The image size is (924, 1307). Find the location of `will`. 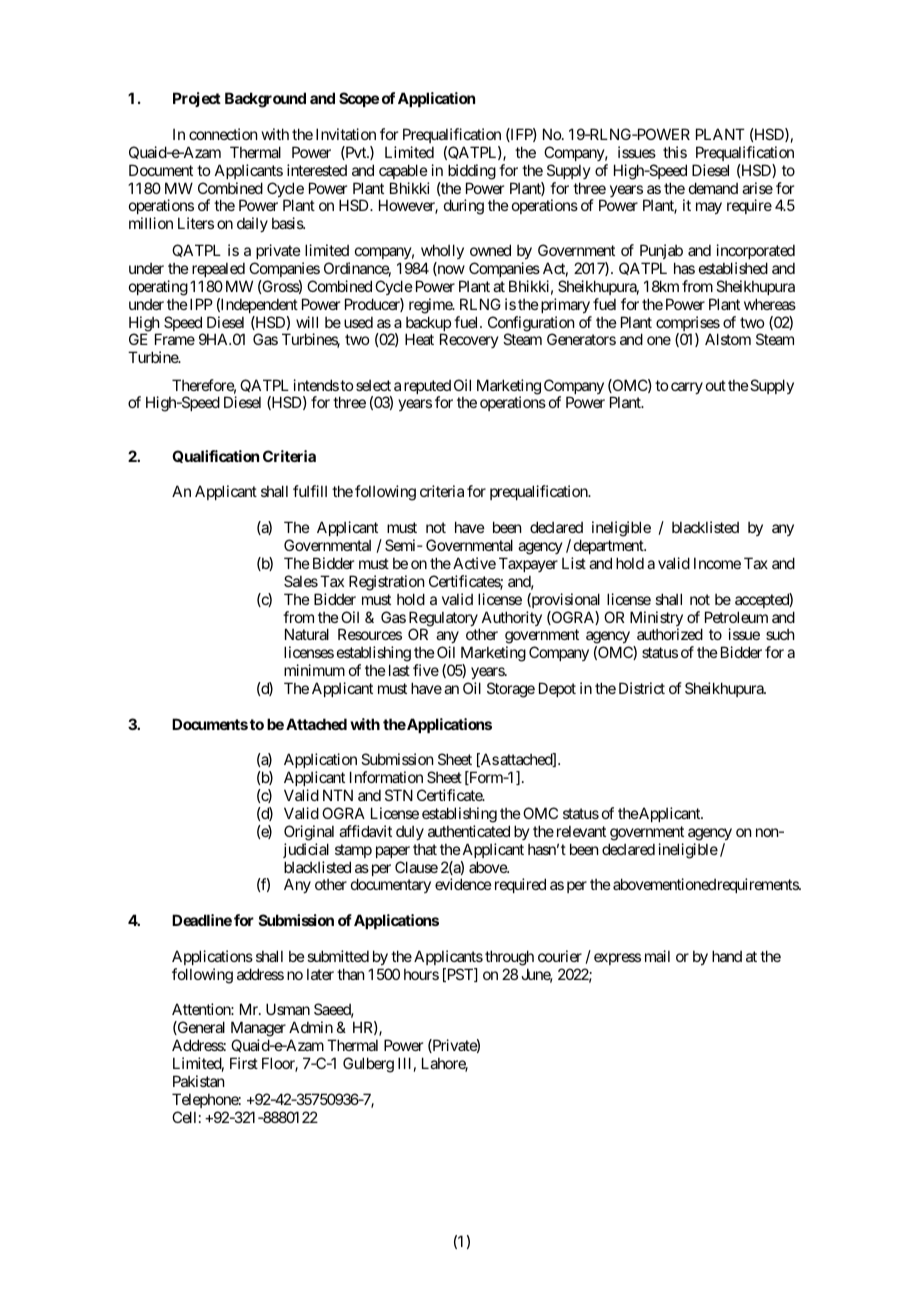

will is located at coordinates (307, 322).
